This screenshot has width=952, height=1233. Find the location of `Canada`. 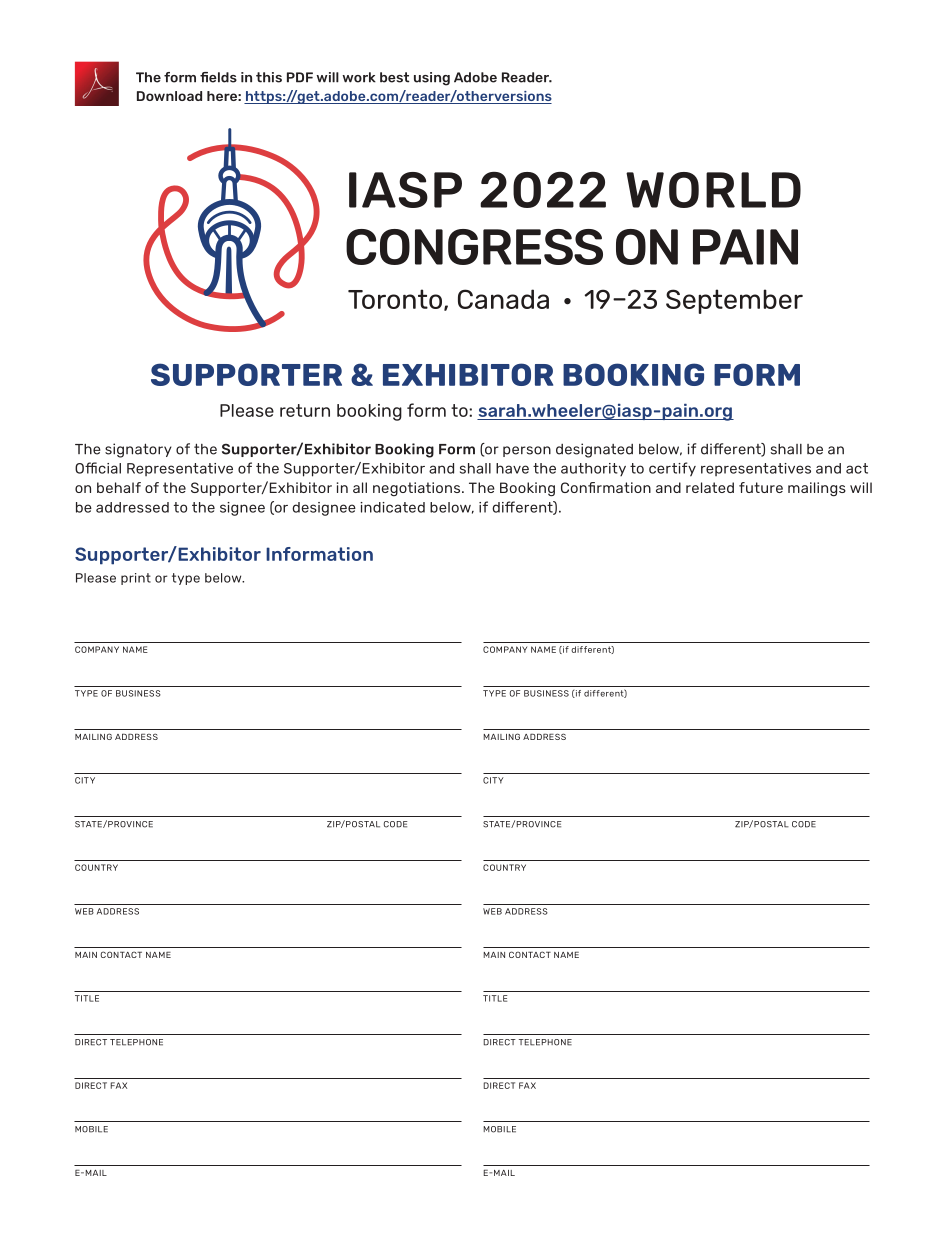

Canada is located at coordinates (503, 299).
